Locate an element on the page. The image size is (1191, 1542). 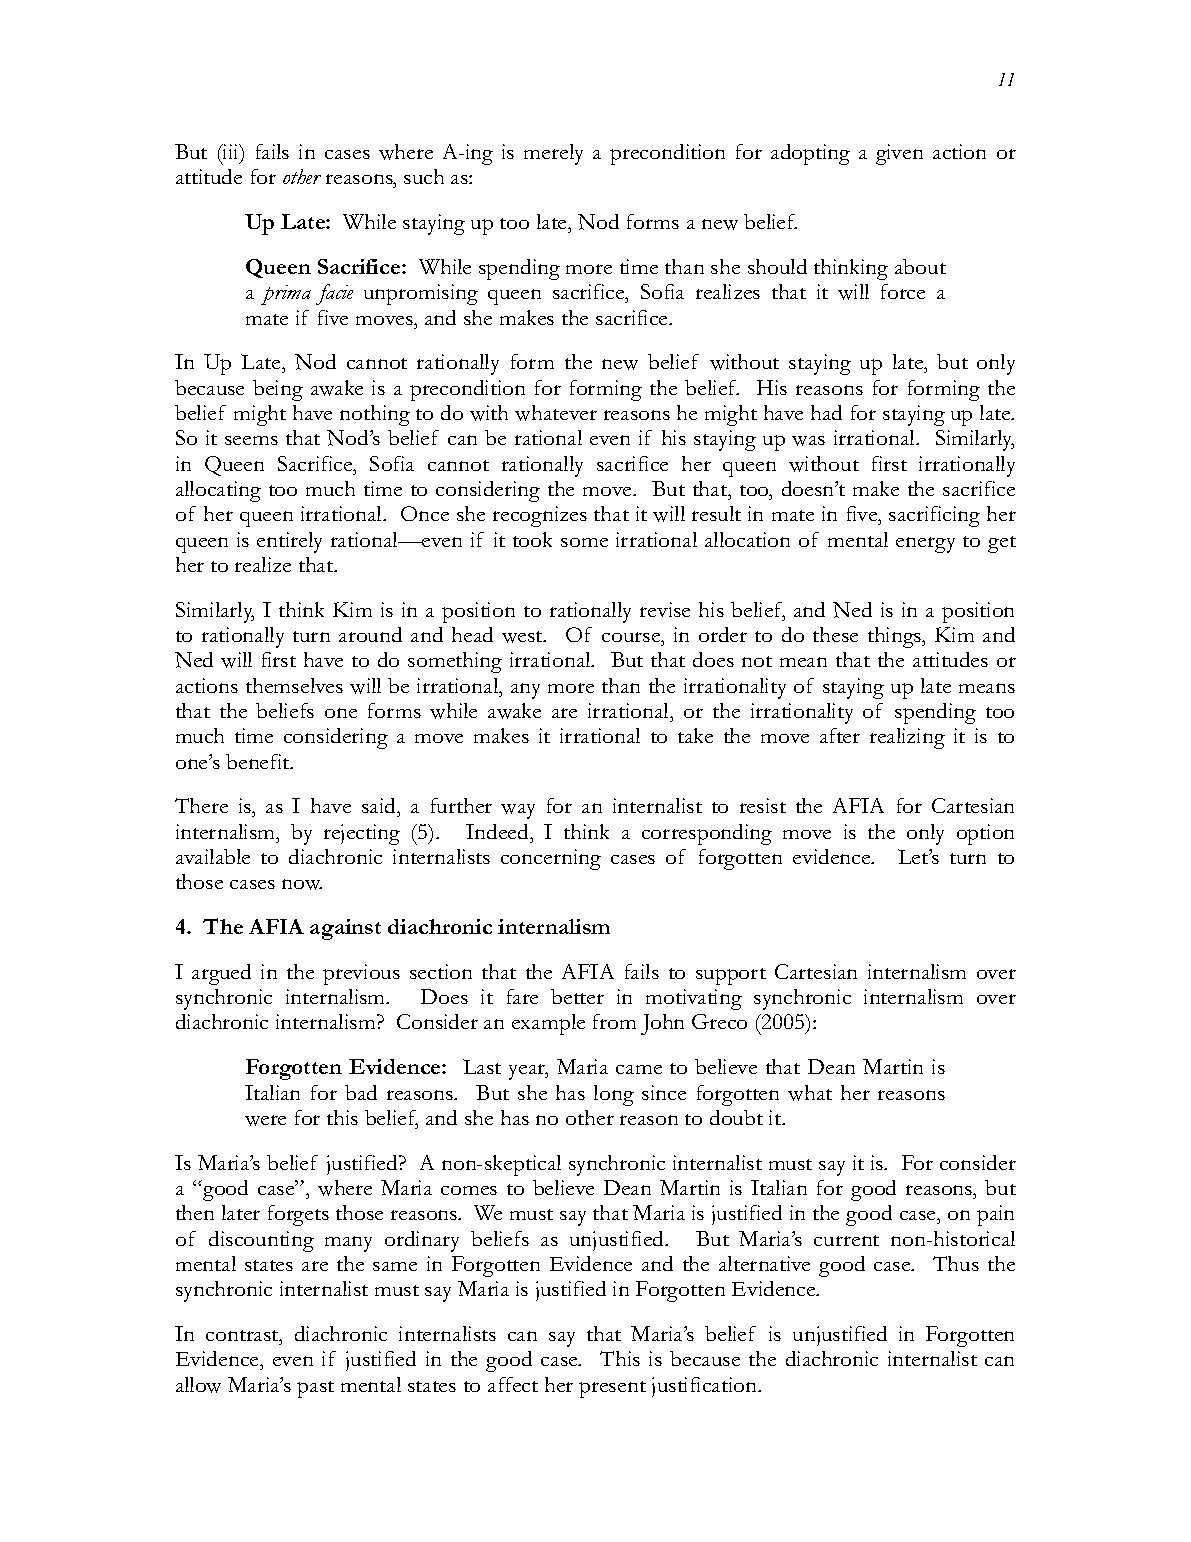
present is located at coordinates (612, 1389).
